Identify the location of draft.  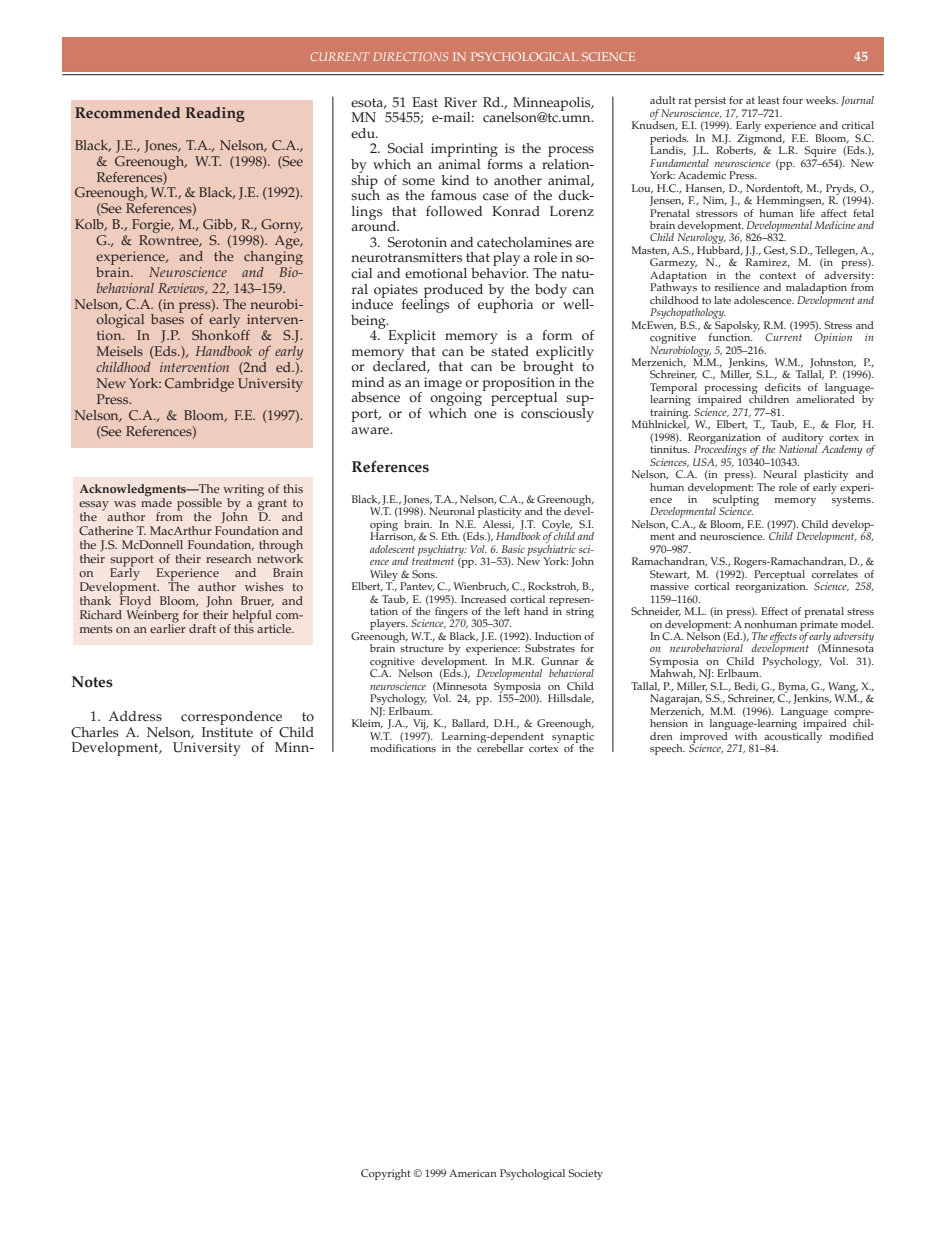
(202, 628).
